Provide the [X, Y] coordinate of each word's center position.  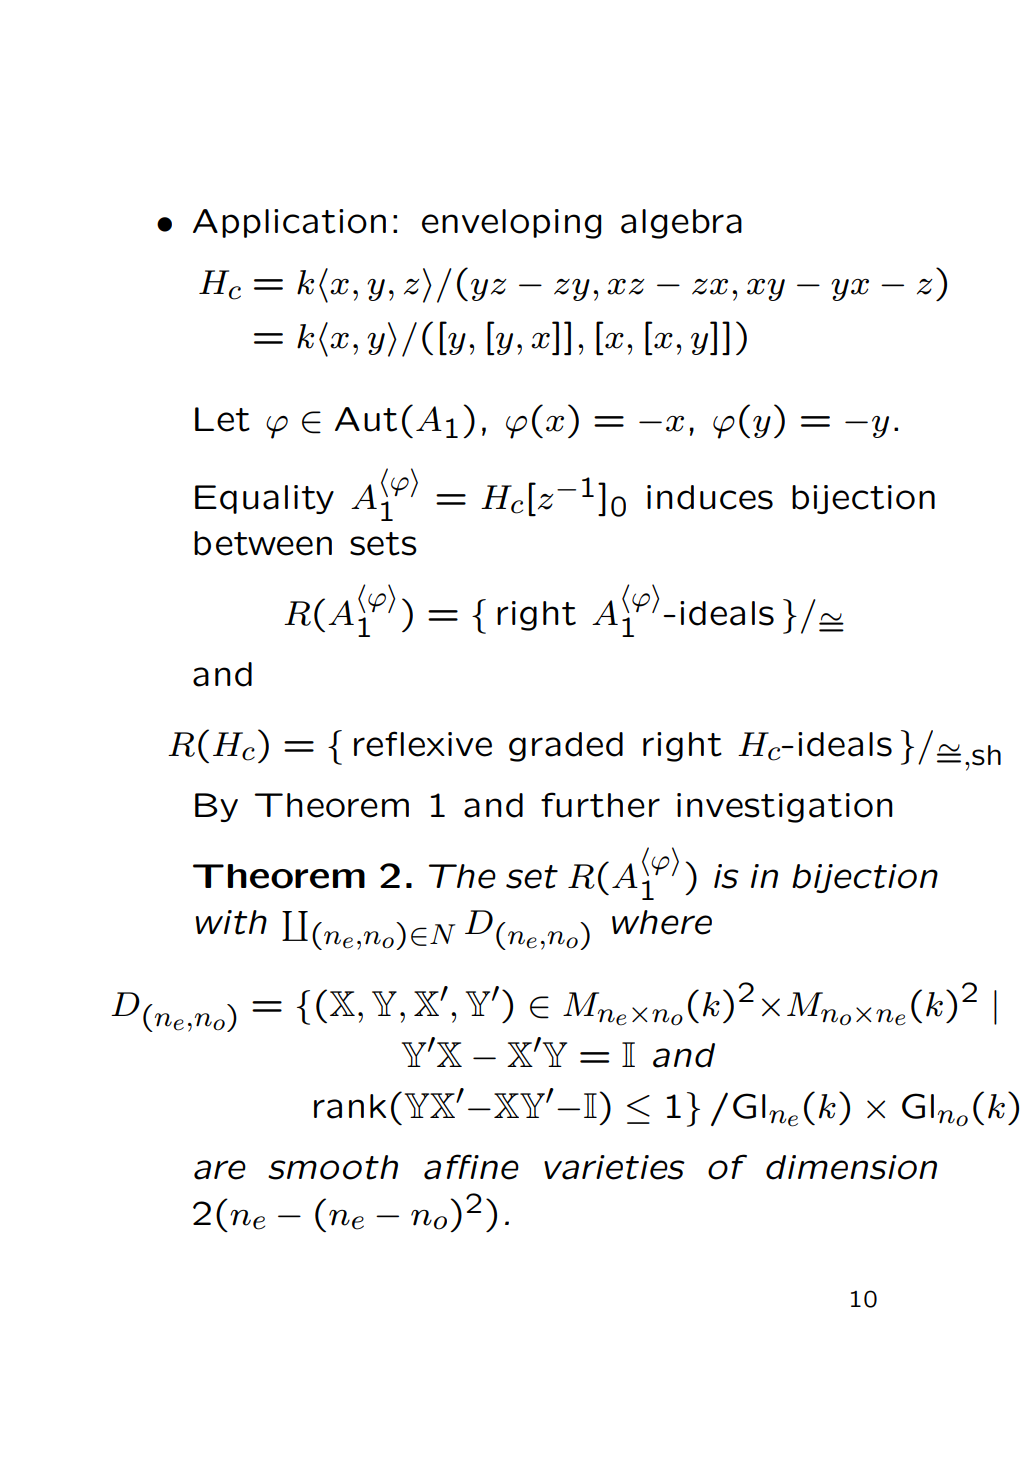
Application [289, 223]
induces [710, 497]
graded [566, 747]
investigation [785, 808]
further [600, 805]
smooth [333, 1167]
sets [383, 544]
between [263, 543]
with [231, 922]
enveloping [511, 224]
